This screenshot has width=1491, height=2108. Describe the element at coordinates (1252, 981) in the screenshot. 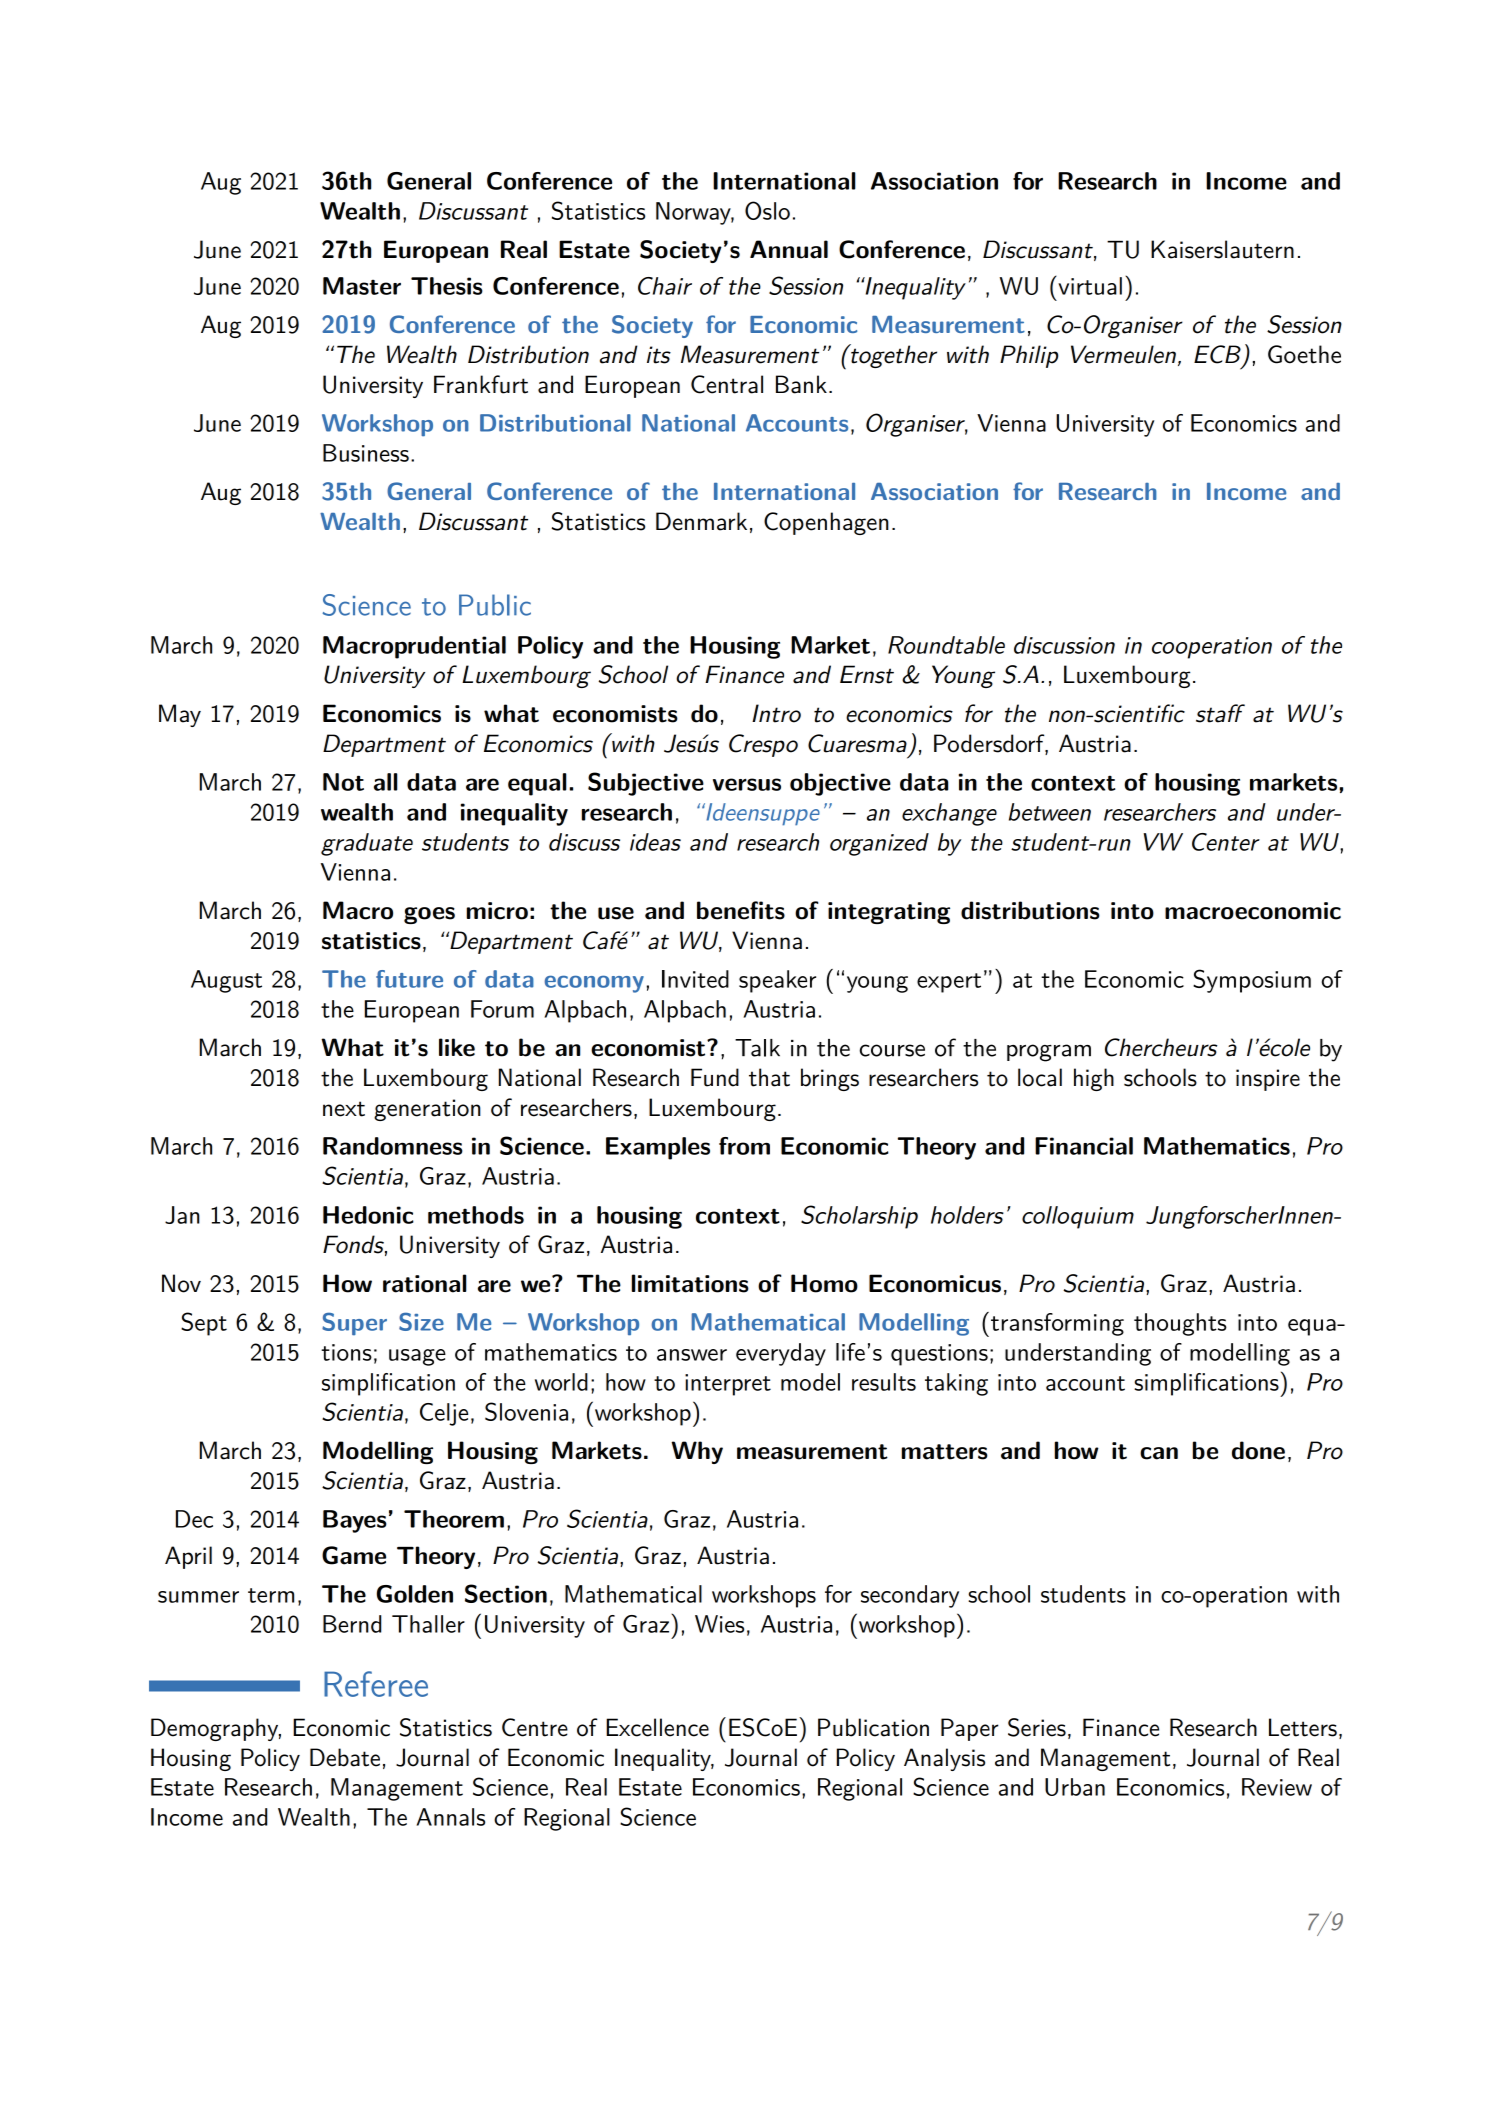

I see `Symposium` at that location.
